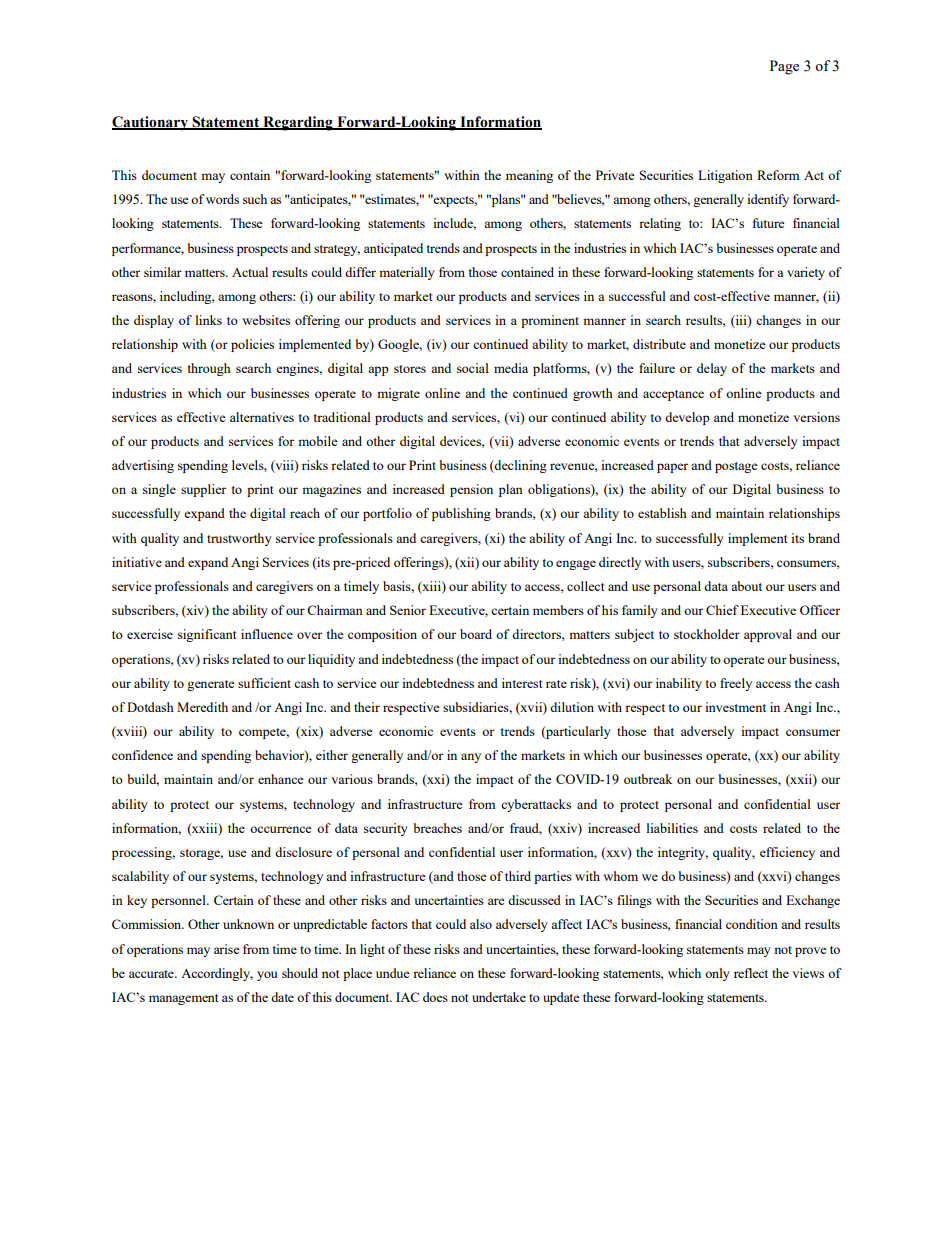 Image resolution: width=952 pixels, height=1233 pixels. Describe the element at coordinates (209, 320) in the image. I see `links` at that location.
